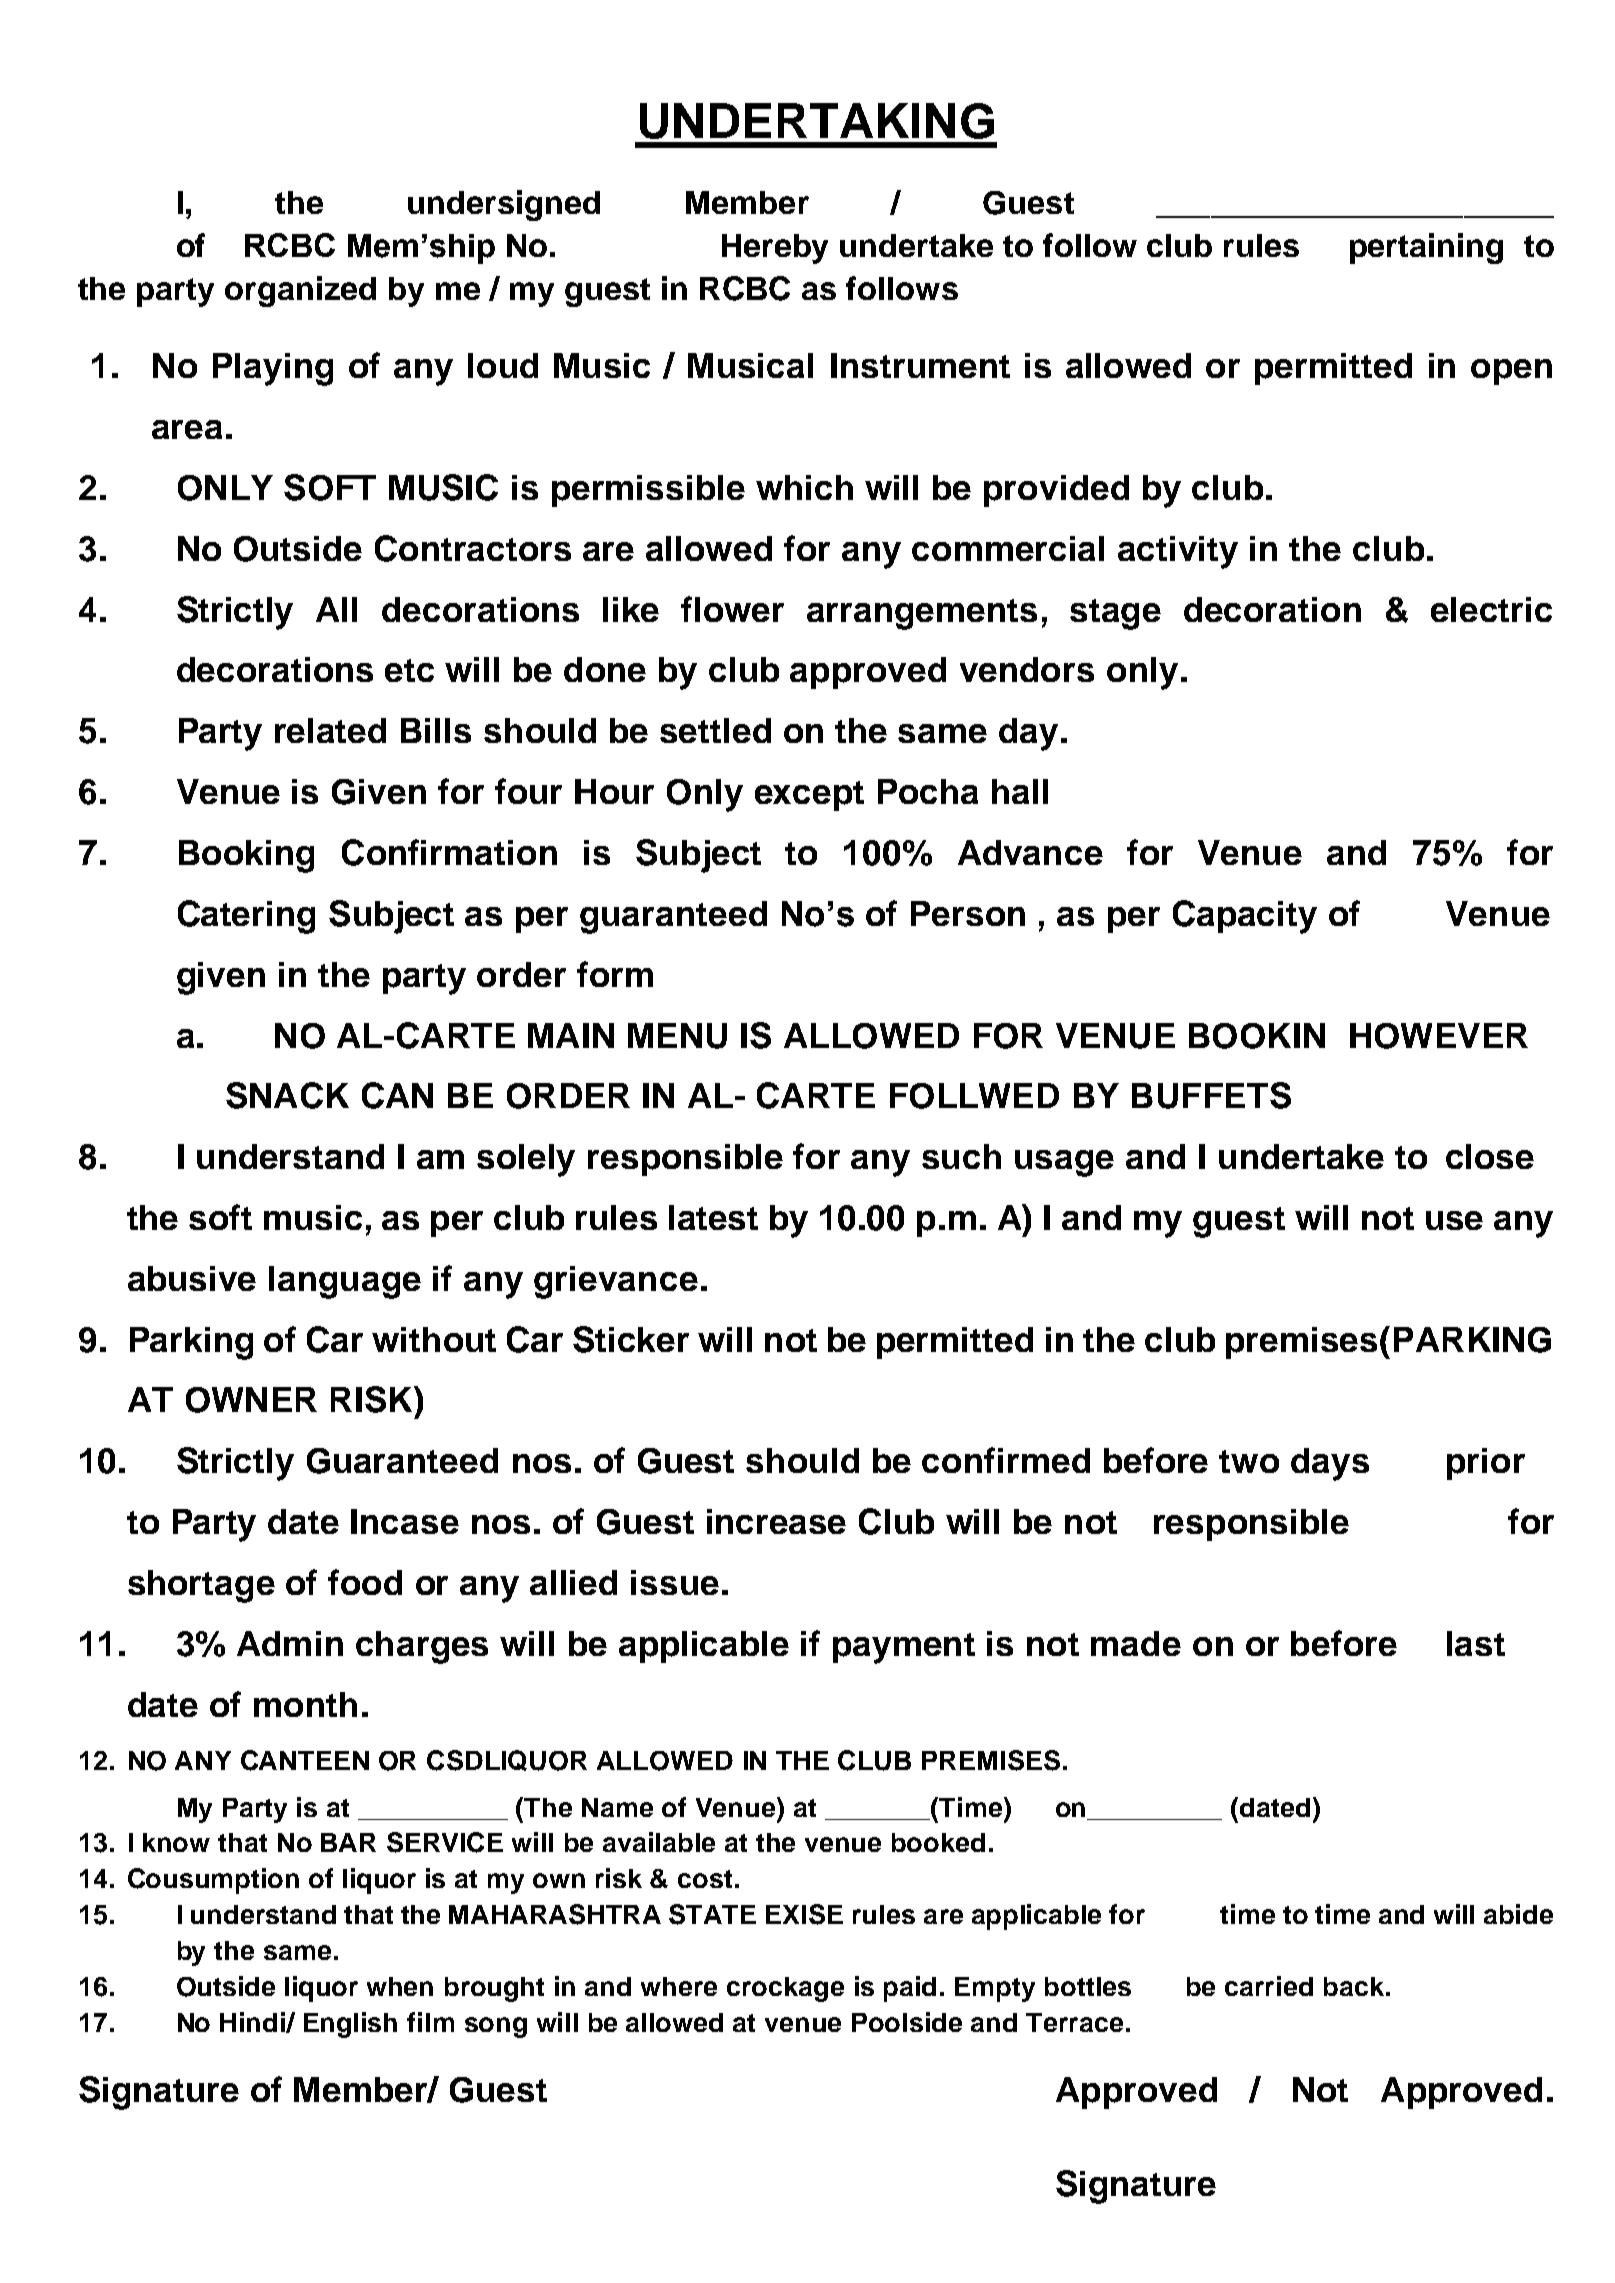  I want to click on organized, so click(300, 291).
